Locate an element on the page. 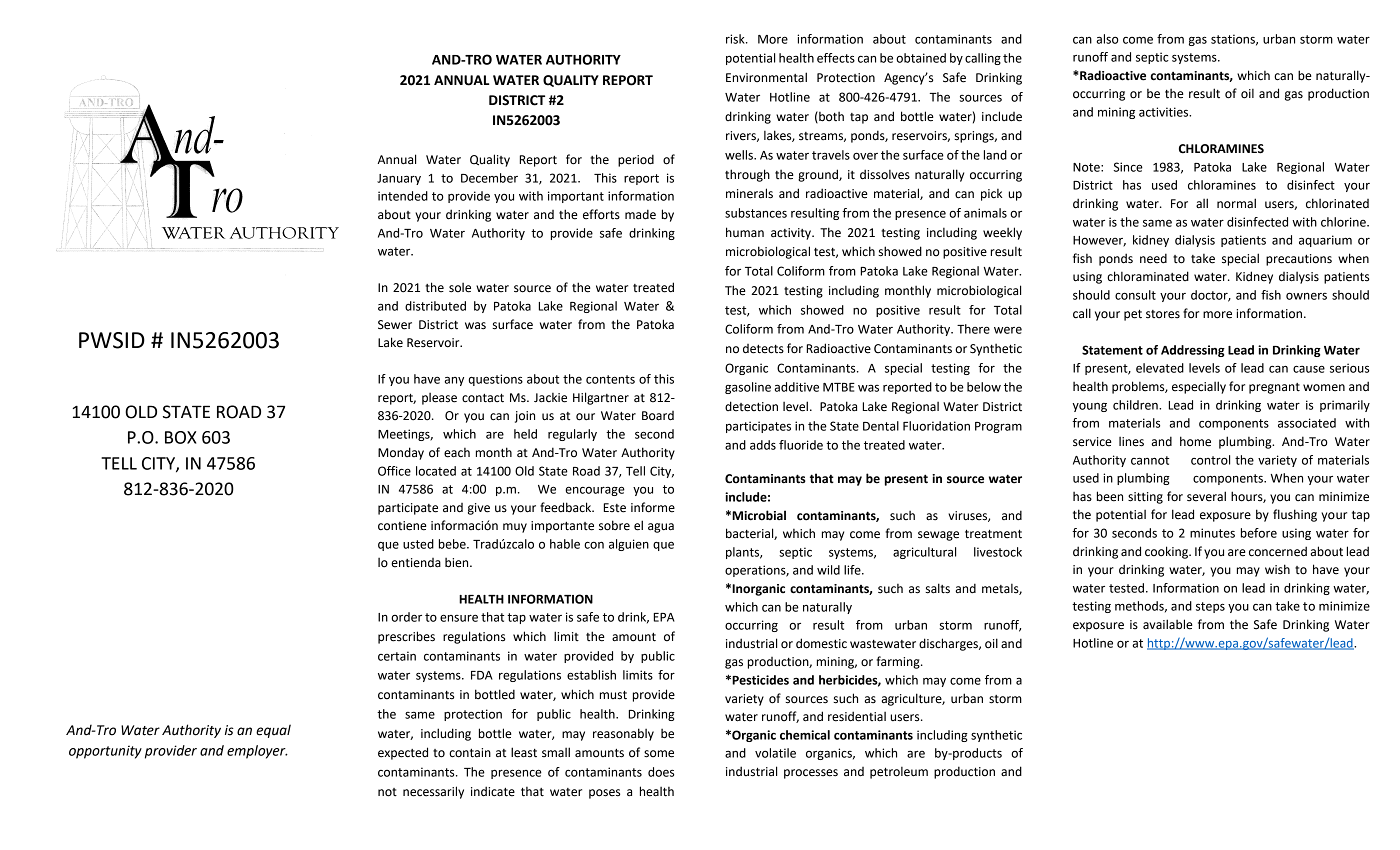 This document has width=1400, height=850. detects is located at coordinates (763, 349).
